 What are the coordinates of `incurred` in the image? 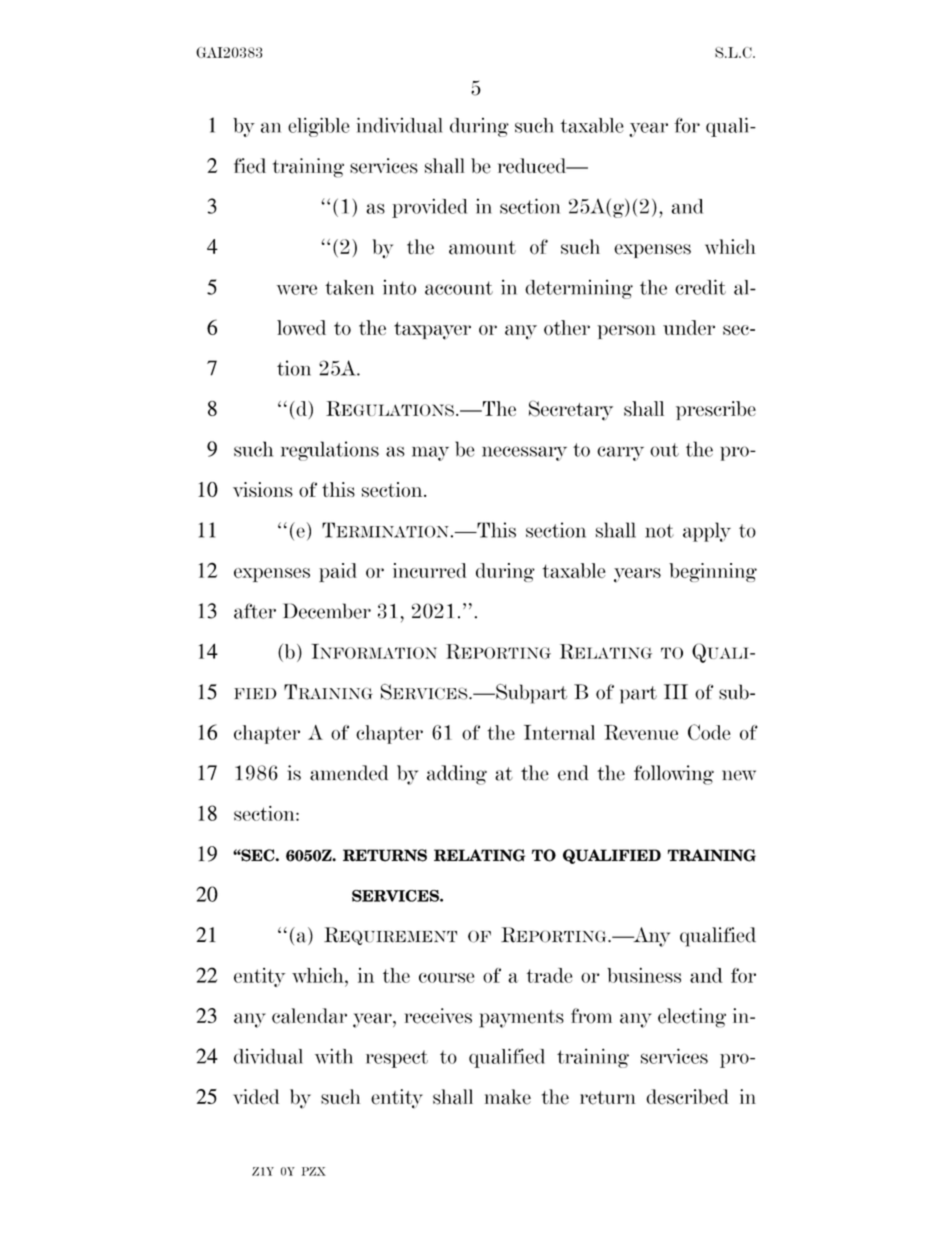 It's located at (429, 570).
